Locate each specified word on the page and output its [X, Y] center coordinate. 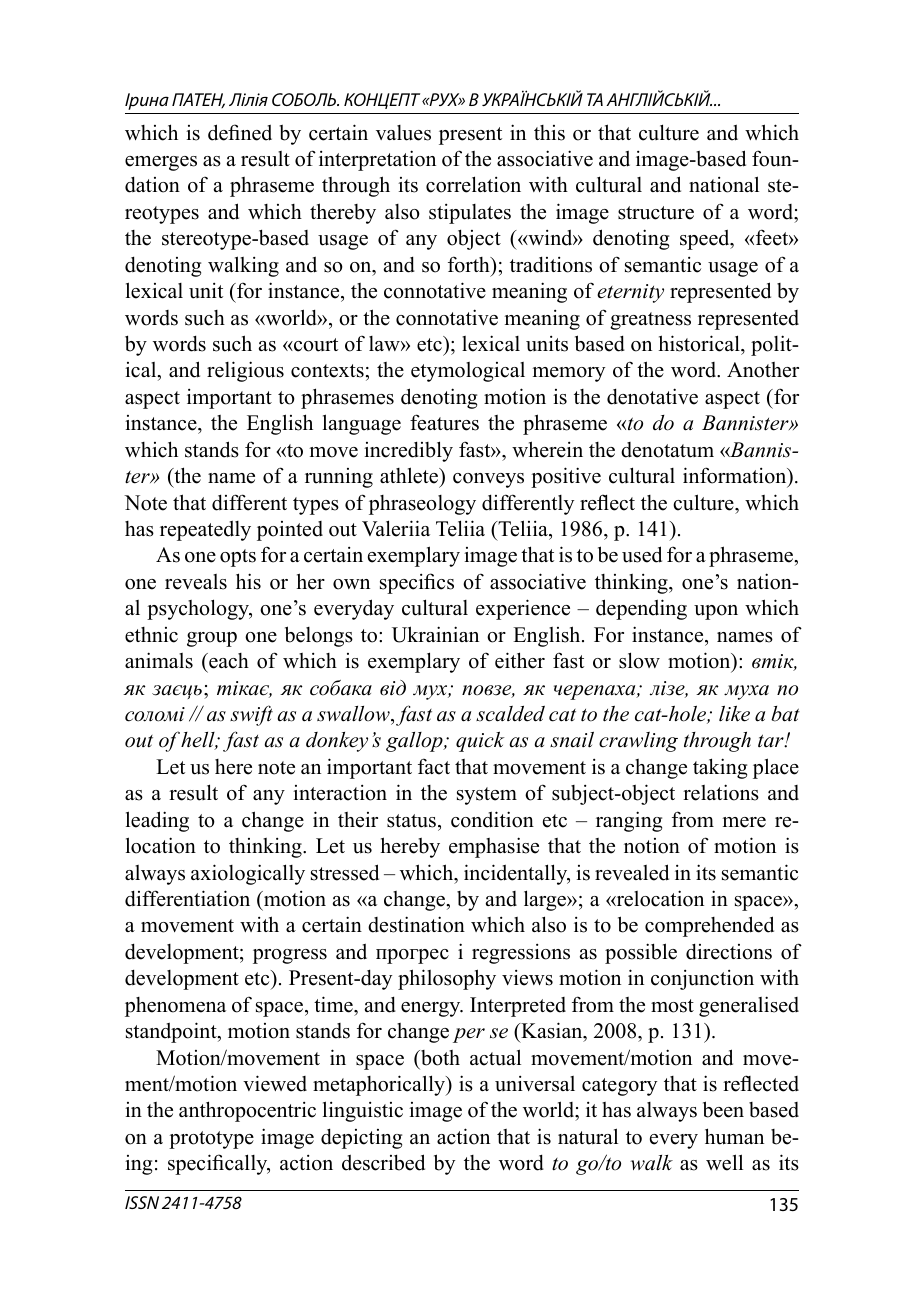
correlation [473, 184]
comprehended [709, 926]
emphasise [494, 847]
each [228, 661]
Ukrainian [435, 634]
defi [224, 132]
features [444, 422]
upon [716, 612]
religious [245, 371]
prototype [211, 1140]
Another [763, 370]
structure [656, 213]
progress [290, 956]
